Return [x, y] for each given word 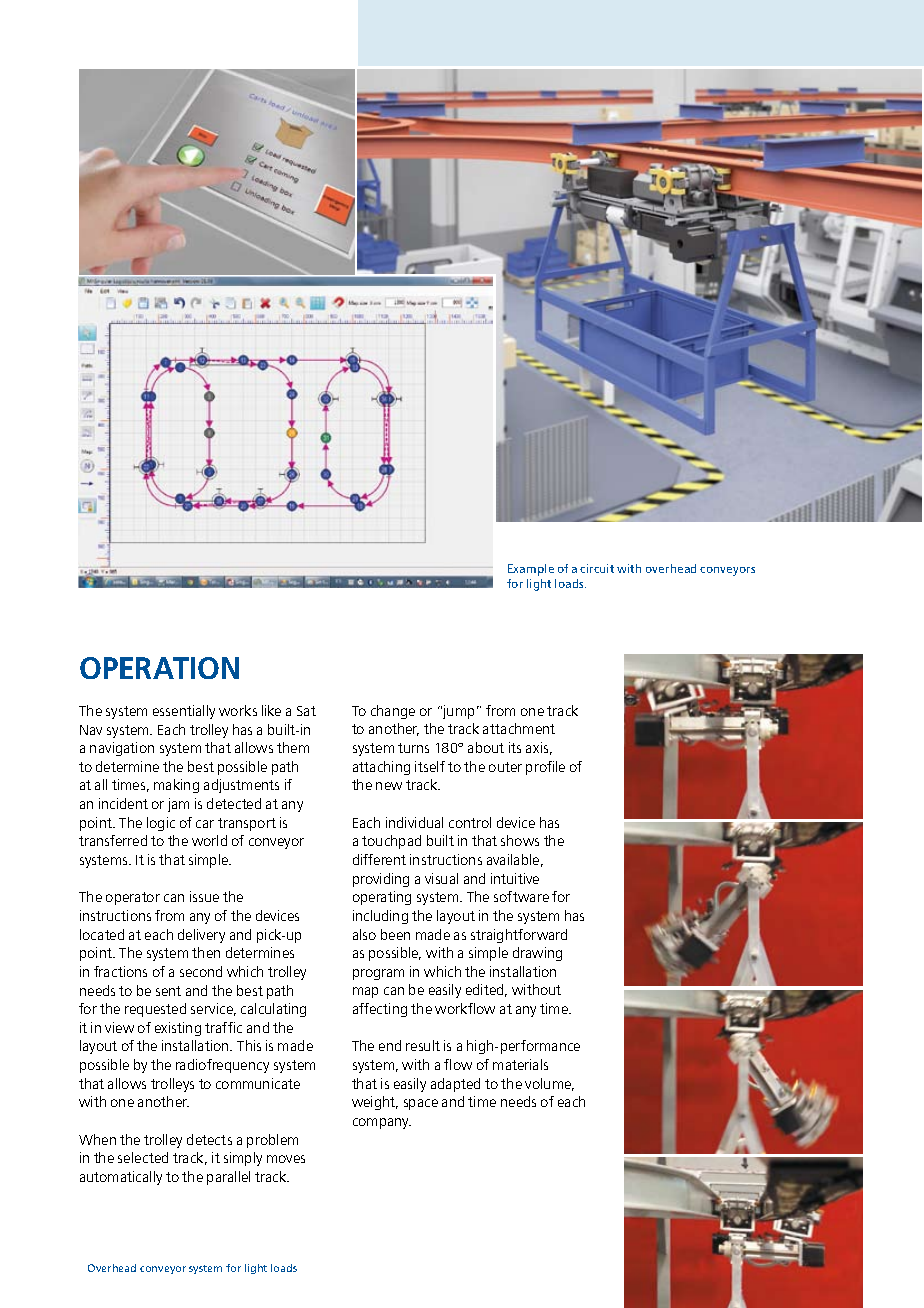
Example [531, 570]
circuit [597, 568]
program [378, 974]
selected [143, 1157]
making [176, 786]
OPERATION [159, 668]
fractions [120, 971]
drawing [537, 954]
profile [545, 768]
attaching [381, 768]
